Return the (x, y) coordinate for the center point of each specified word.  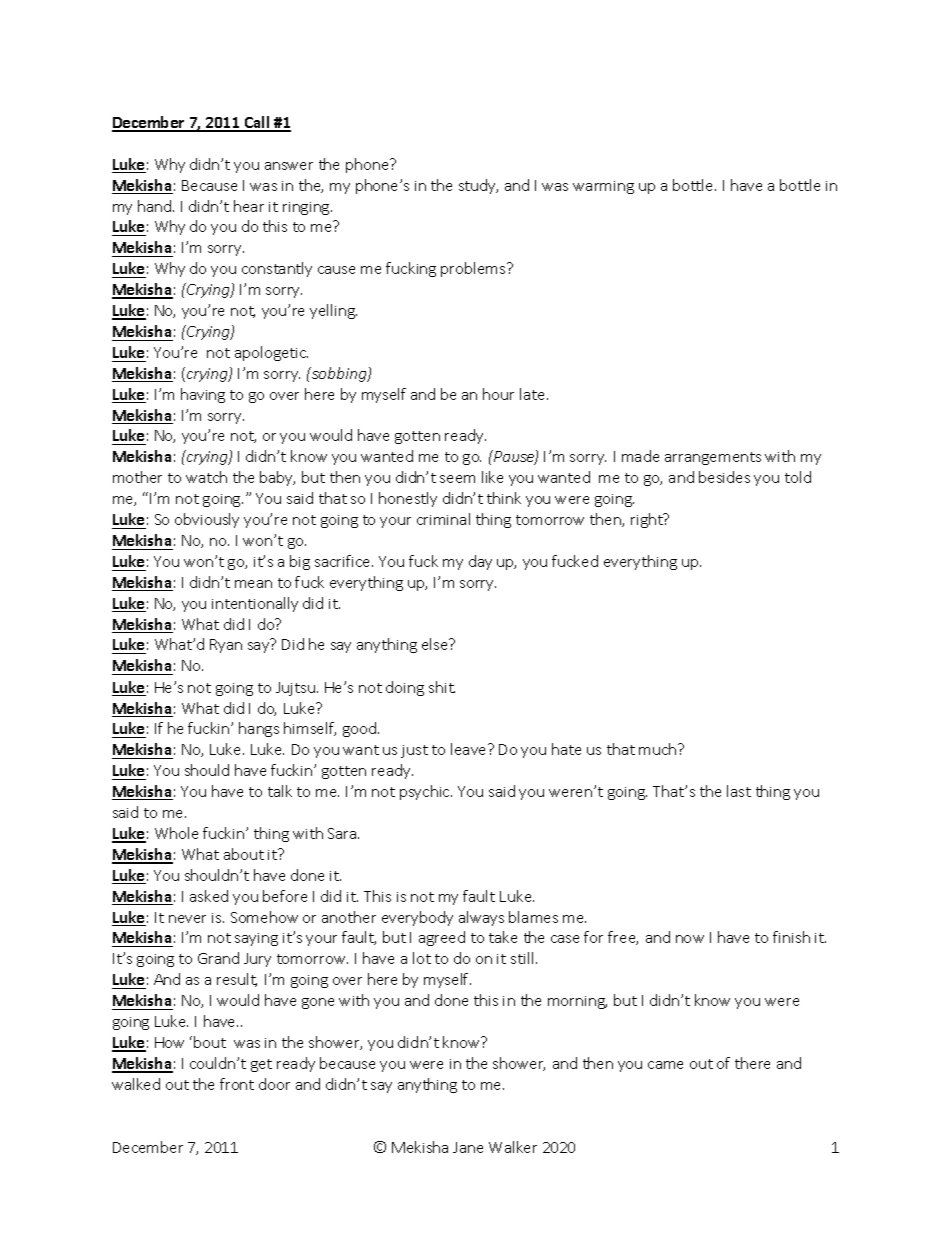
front (237, 1084)
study (478, 186)
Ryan (226, 646)
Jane (468, 1147)
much (659, 749)
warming (603, 187)
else (436, 644)
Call (257, 123)
